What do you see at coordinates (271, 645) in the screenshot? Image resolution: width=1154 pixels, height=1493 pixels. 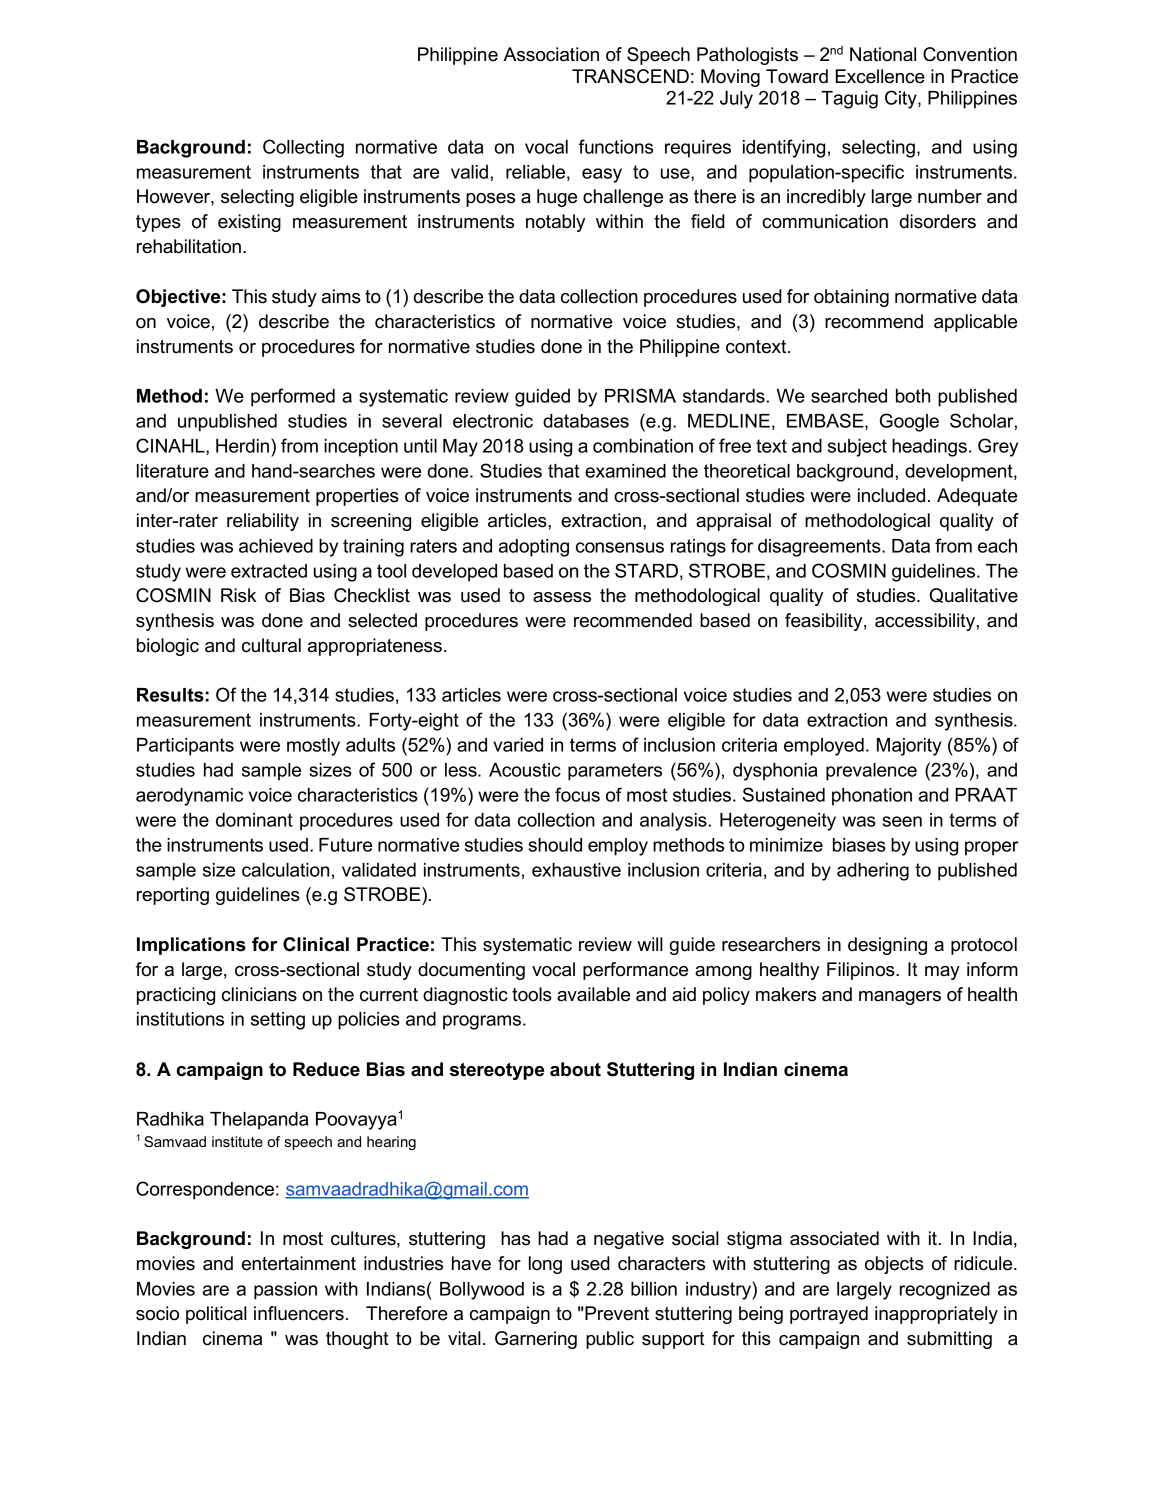 I see `cultural` at bounding box center [271, 645].
